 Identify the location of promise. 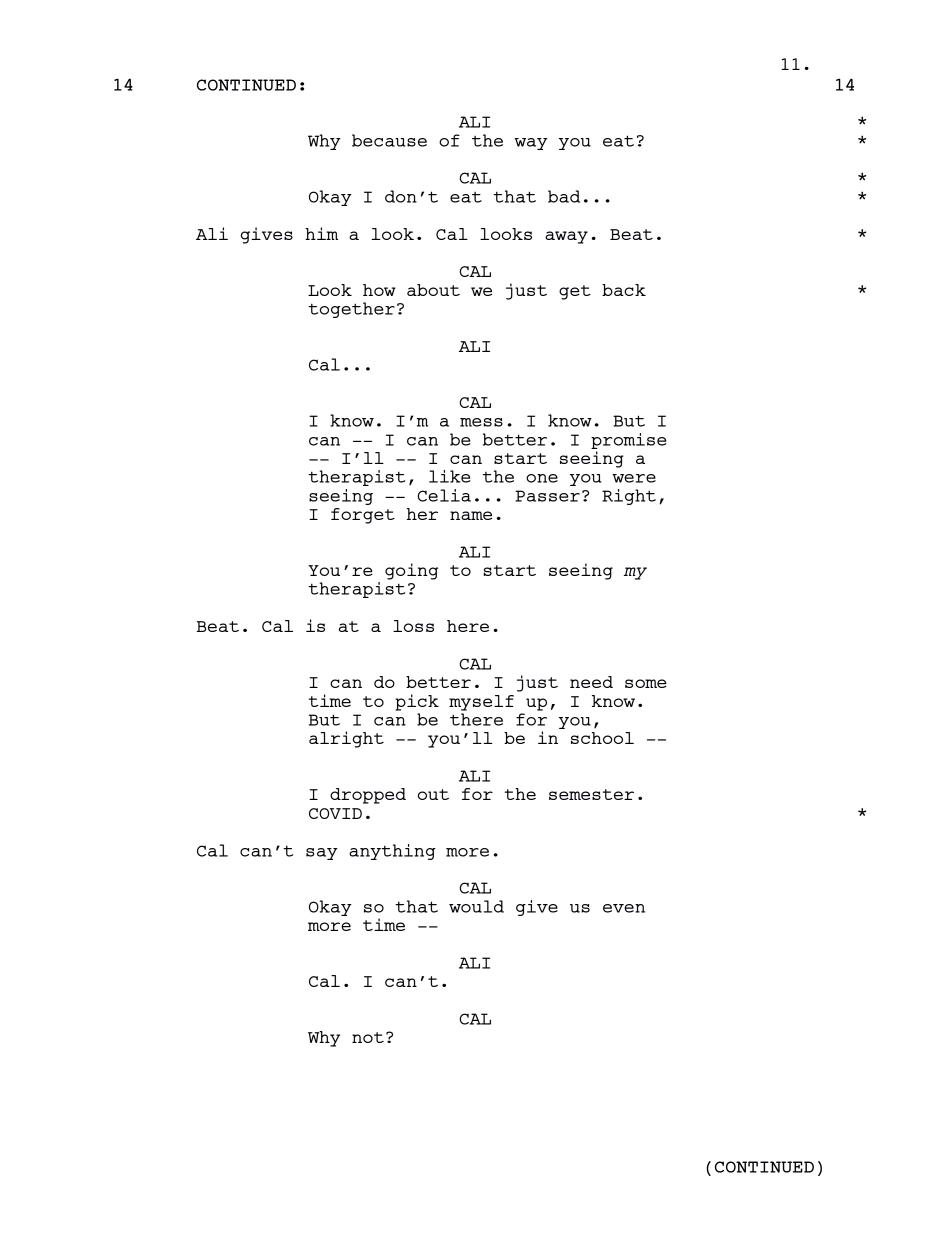
(629, 441).
